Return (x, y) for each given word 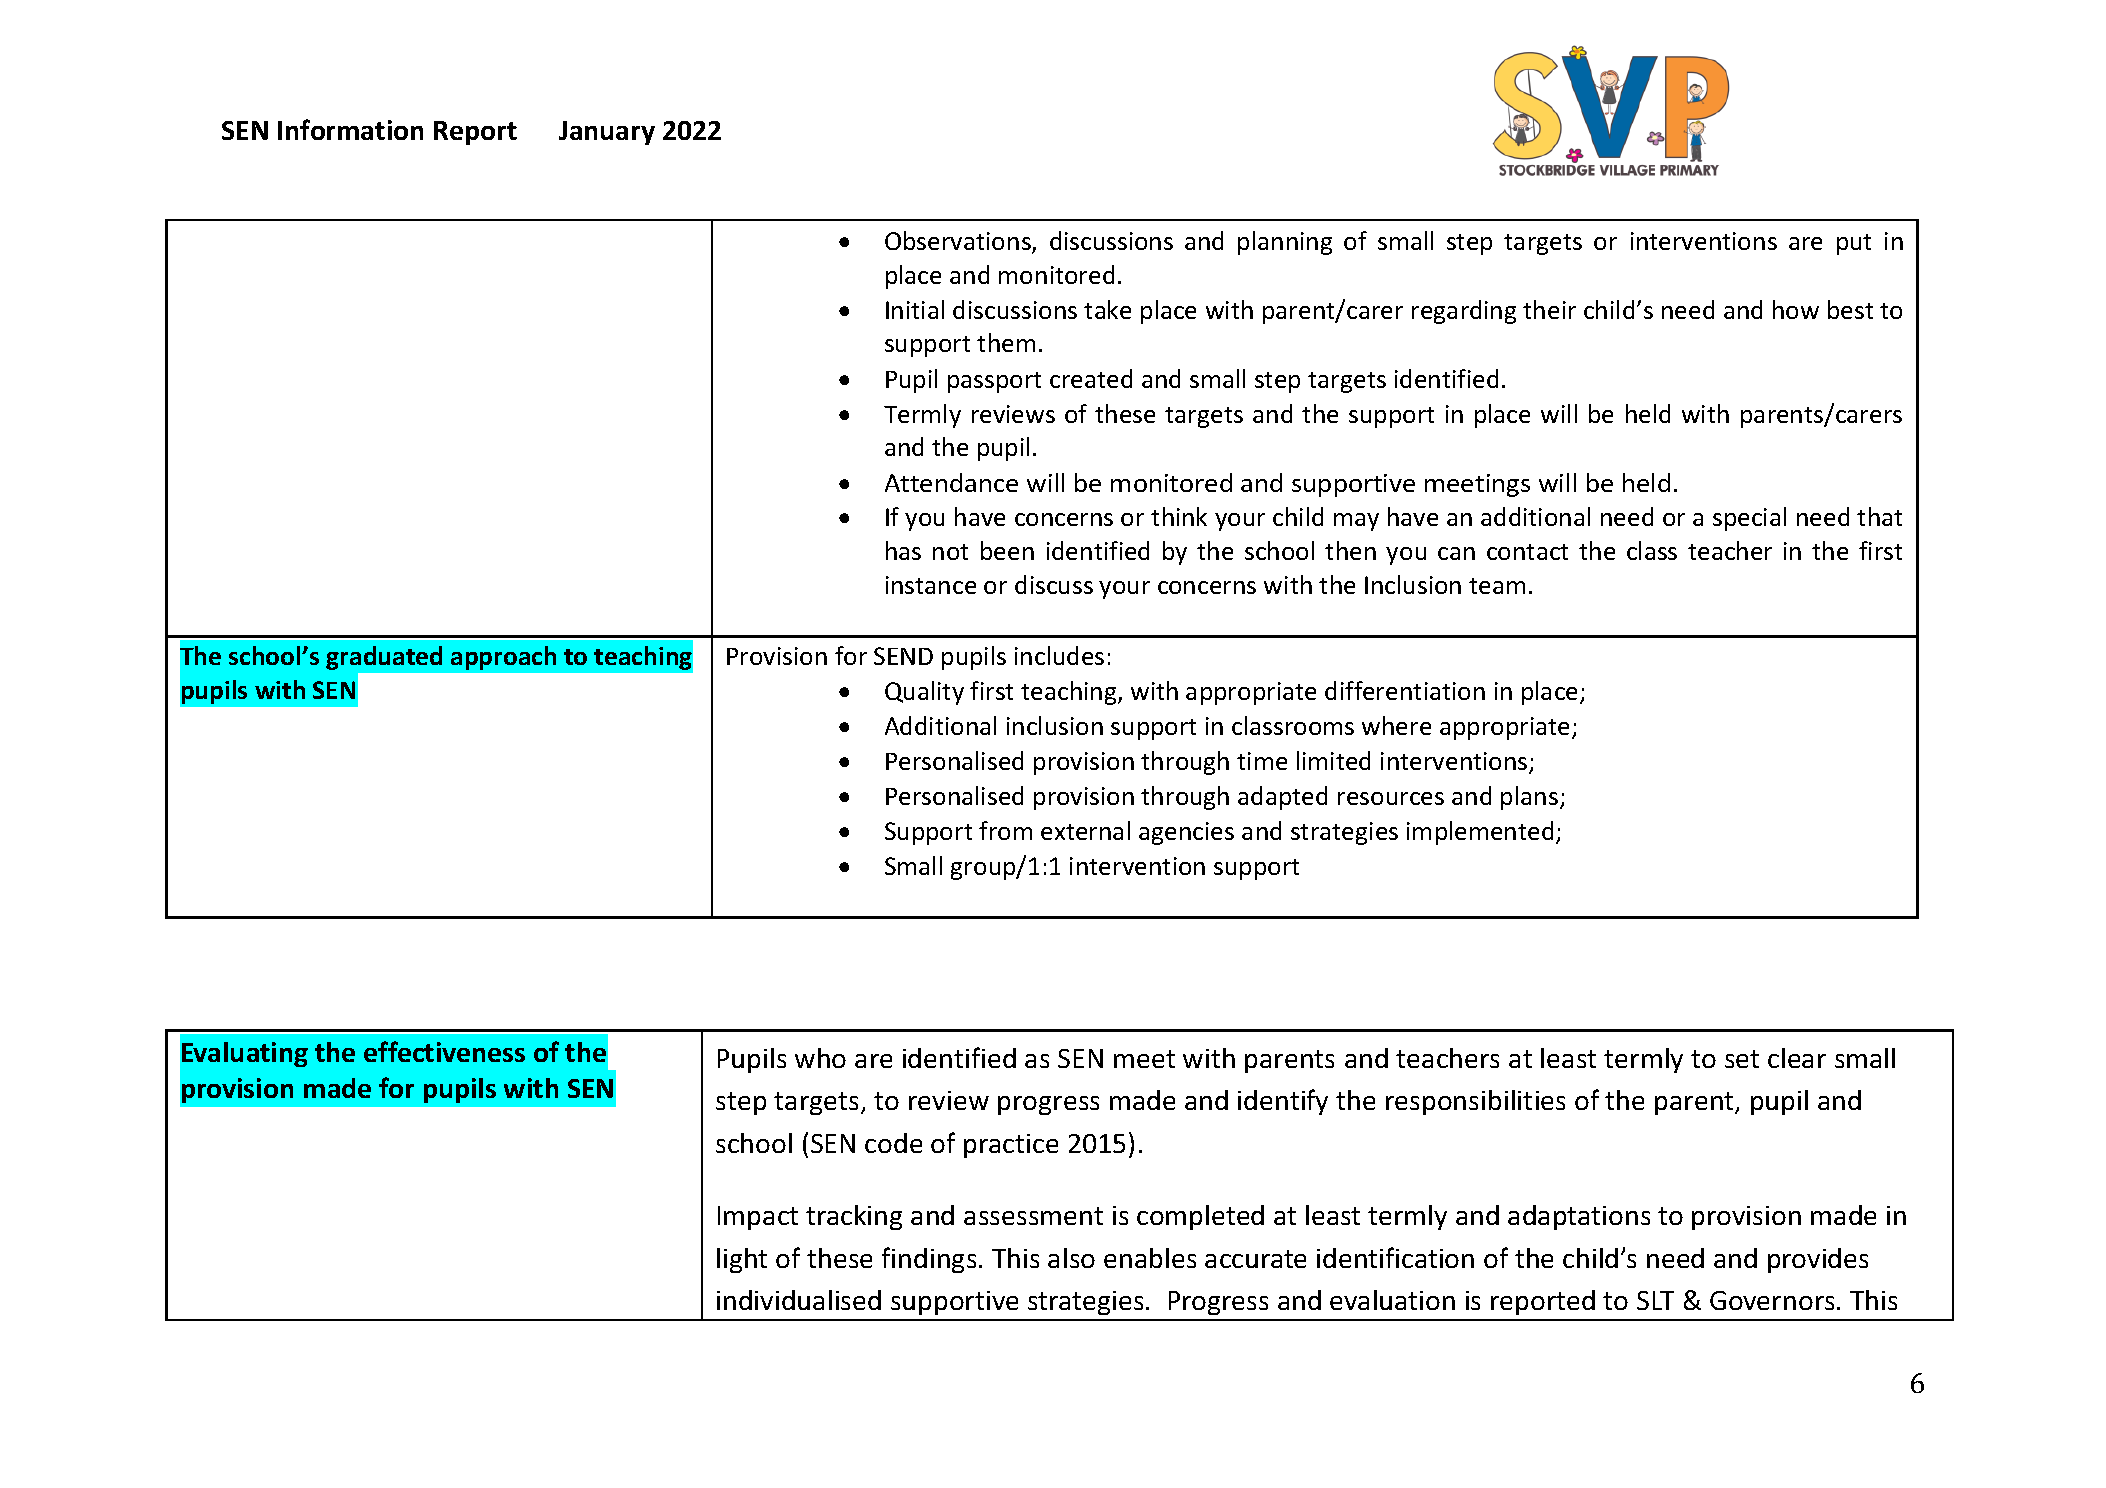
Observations (959, 242)
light (742, 1260)
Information (350, 129)
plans (1529, 798)
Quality (924, 693)
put (1854, 244)
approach (503, 658)
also (1071, 1258)
